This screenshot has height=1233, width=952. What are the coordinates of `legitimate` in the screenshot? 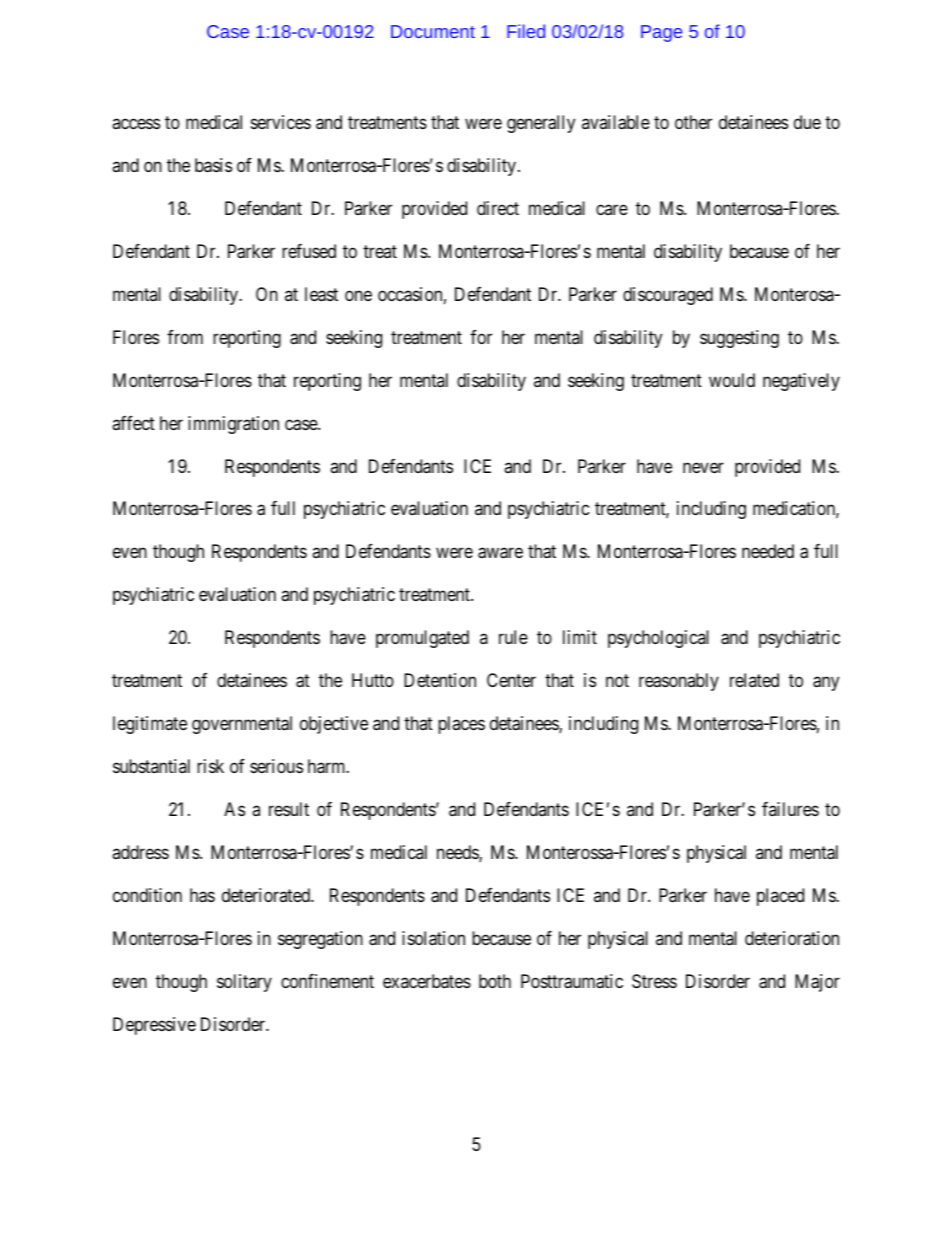 It's located at (150, 725).
